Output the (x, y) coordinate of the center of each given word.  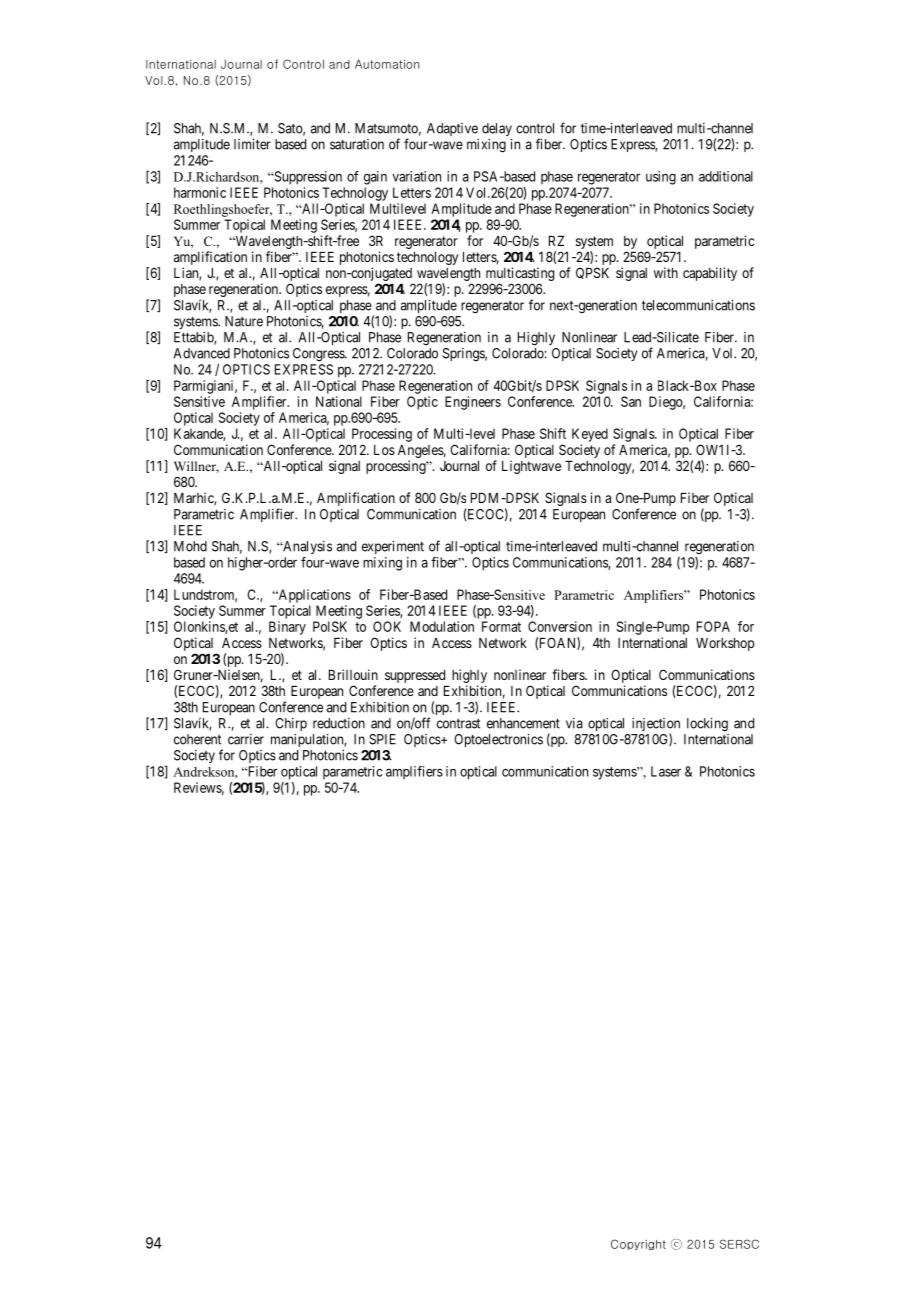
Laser (666, 771)
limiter (252, 144)
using (661, 178)
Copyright (638, 1244)
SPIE (382, 739)
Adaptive (452, 129)
